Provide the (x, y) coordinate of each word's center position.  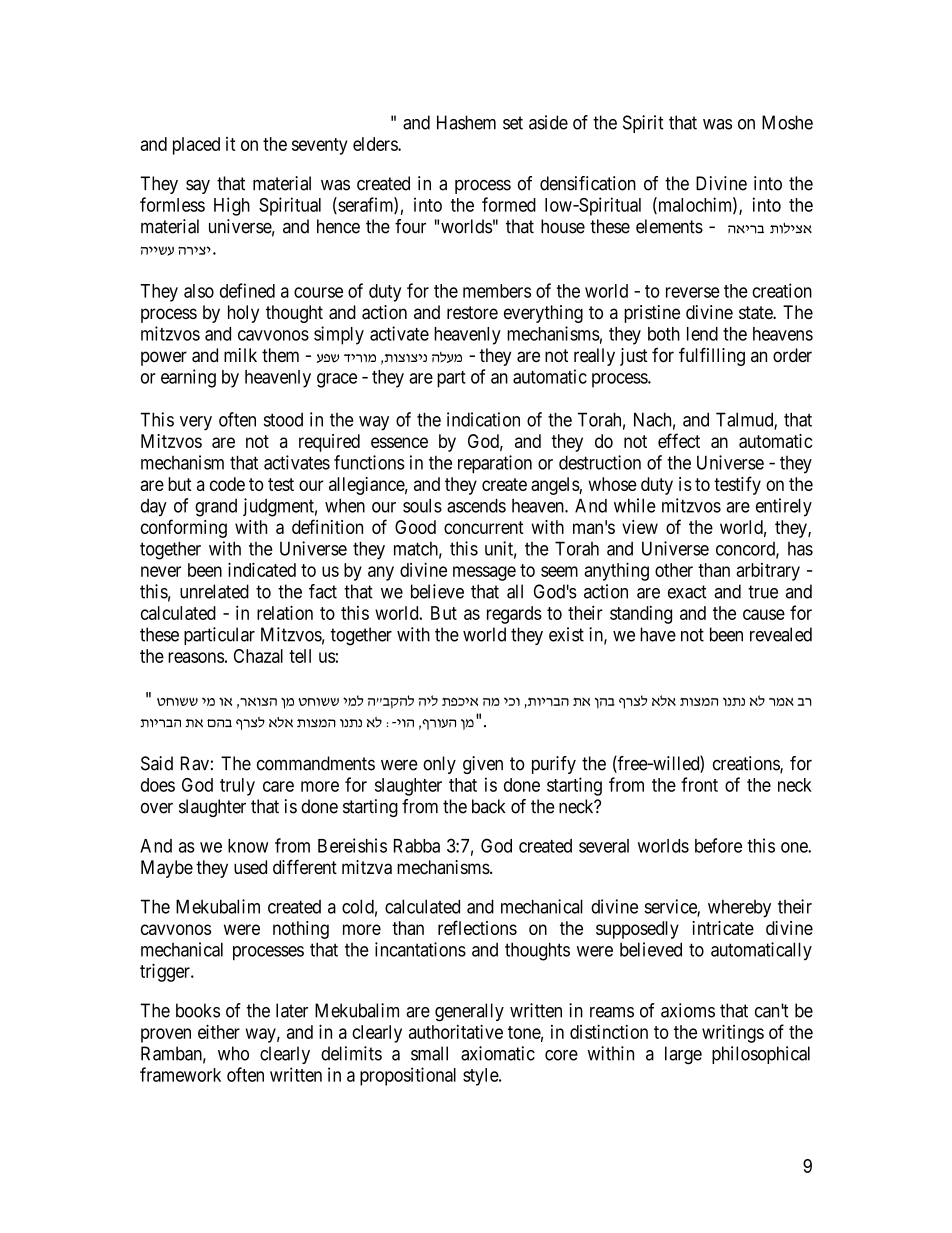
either (219, 1031)
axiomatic (498, 1053)
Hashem (466, 122)
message (484, 573)
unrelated (214, 591)
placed (196, 146)
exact (687, 592)
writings (733, 1033)
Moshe (787, 122)
